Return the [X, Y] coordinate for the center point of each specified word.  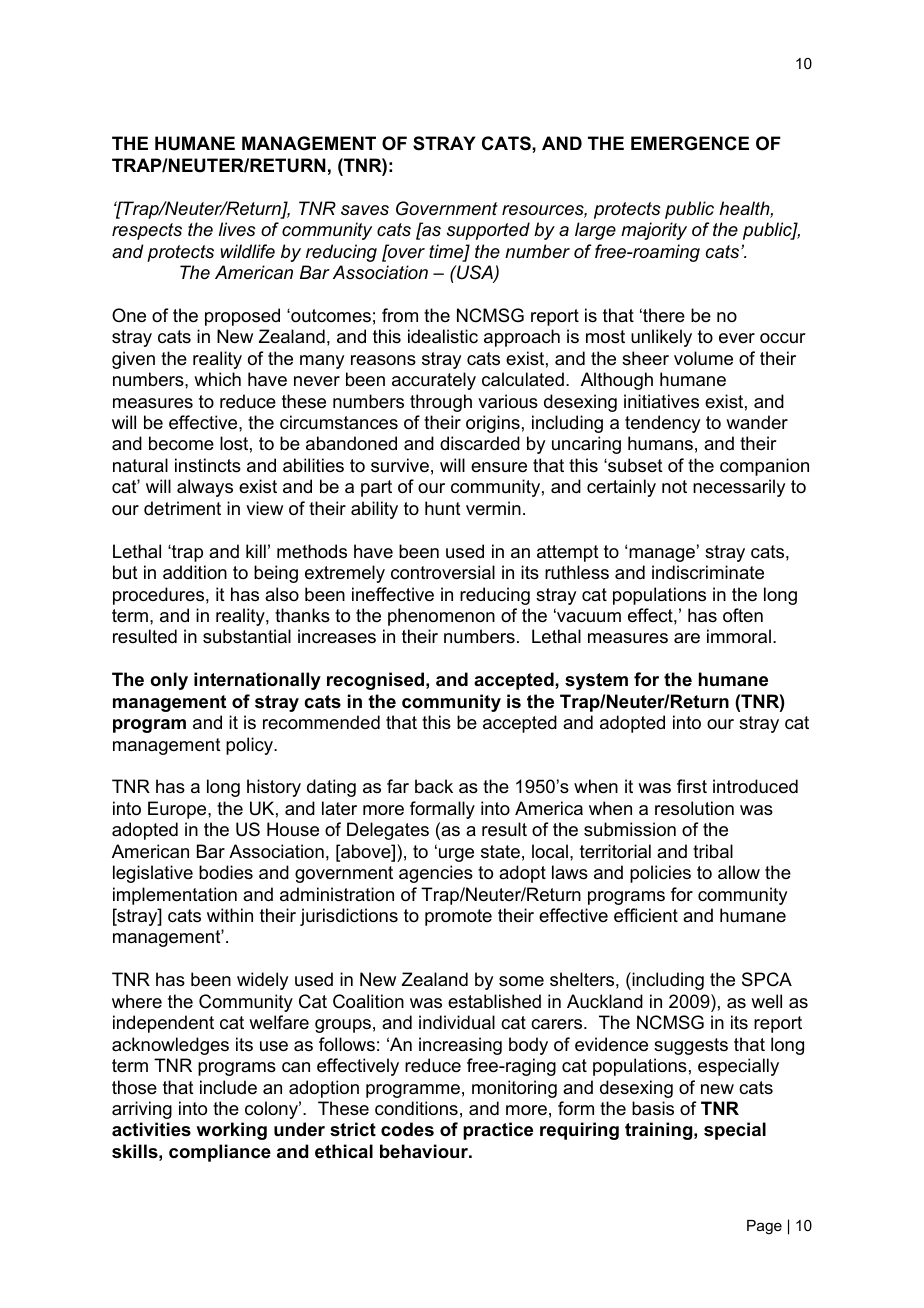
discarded [480, 443]
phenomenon [441, 617]
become [181, 443]
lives [237, 229]
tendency [662, 424]
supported [488, 231]
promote [458, 917]
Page [764, 1227]
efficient [646, 915]
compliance [220, 1153]
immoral [739, 636]
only [169, 681]
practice [498, 1131]
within [230, 915]
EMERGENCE [690, 143]
